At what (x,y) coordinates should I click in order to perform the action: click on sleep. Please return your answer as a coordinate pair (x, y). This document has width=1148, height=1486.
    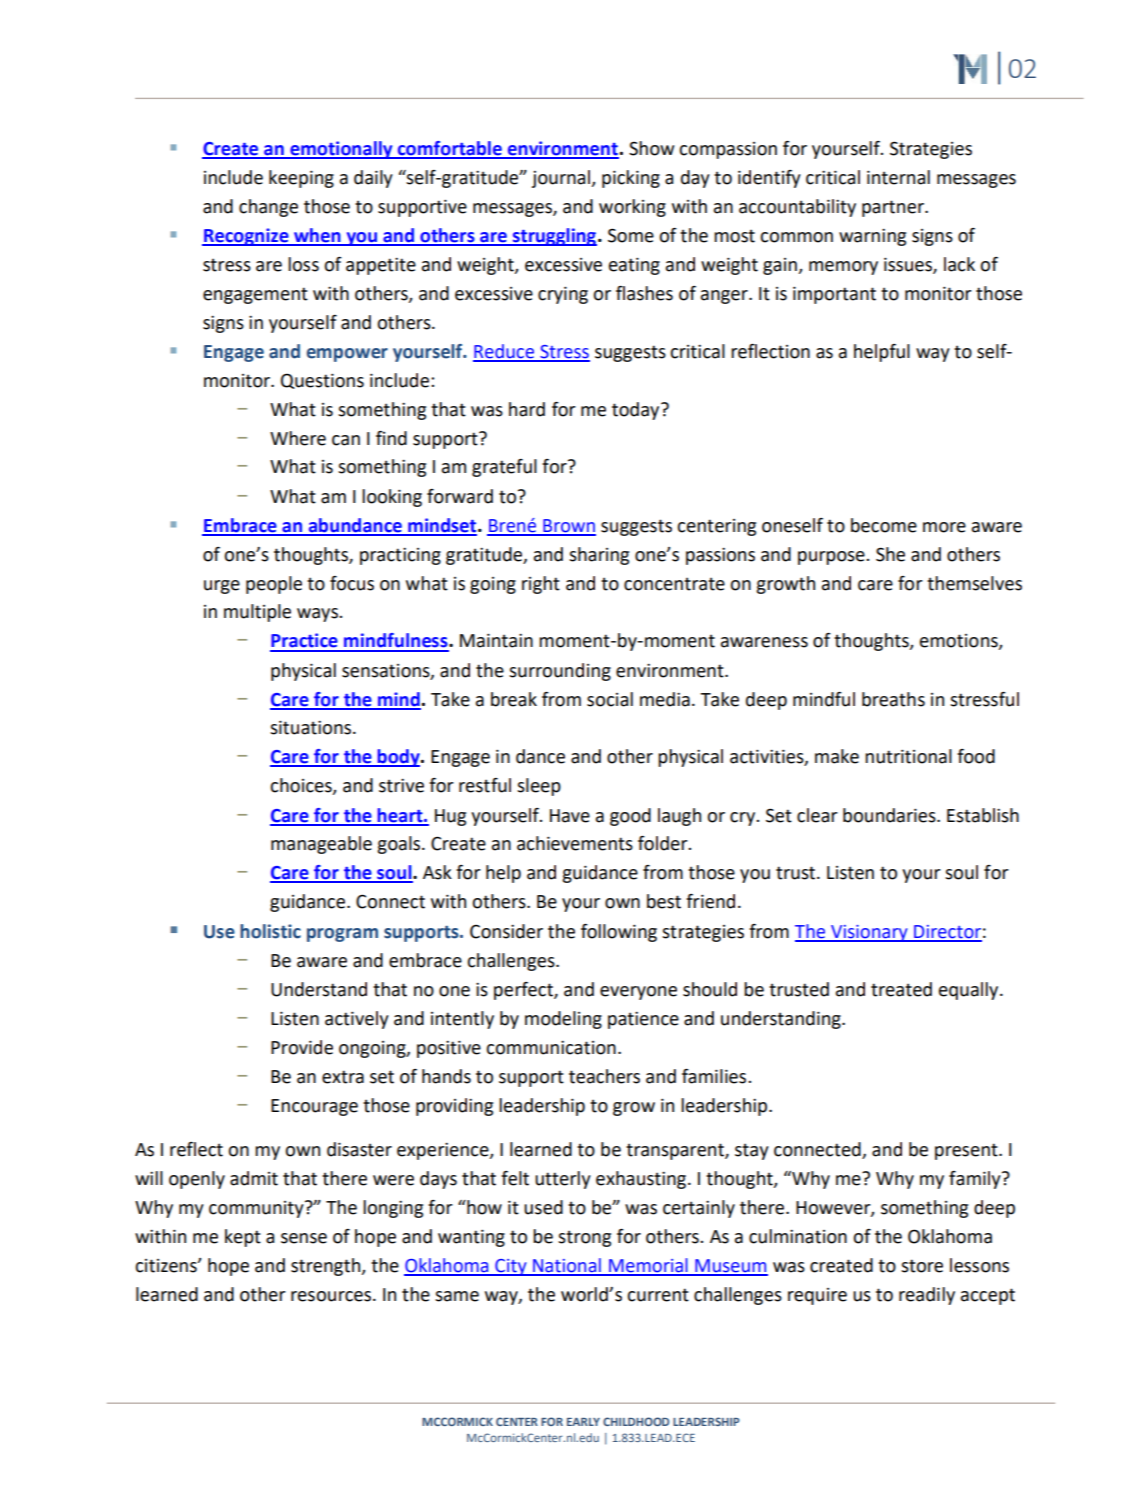
    Looking at the image, I should click on (539, 787).
